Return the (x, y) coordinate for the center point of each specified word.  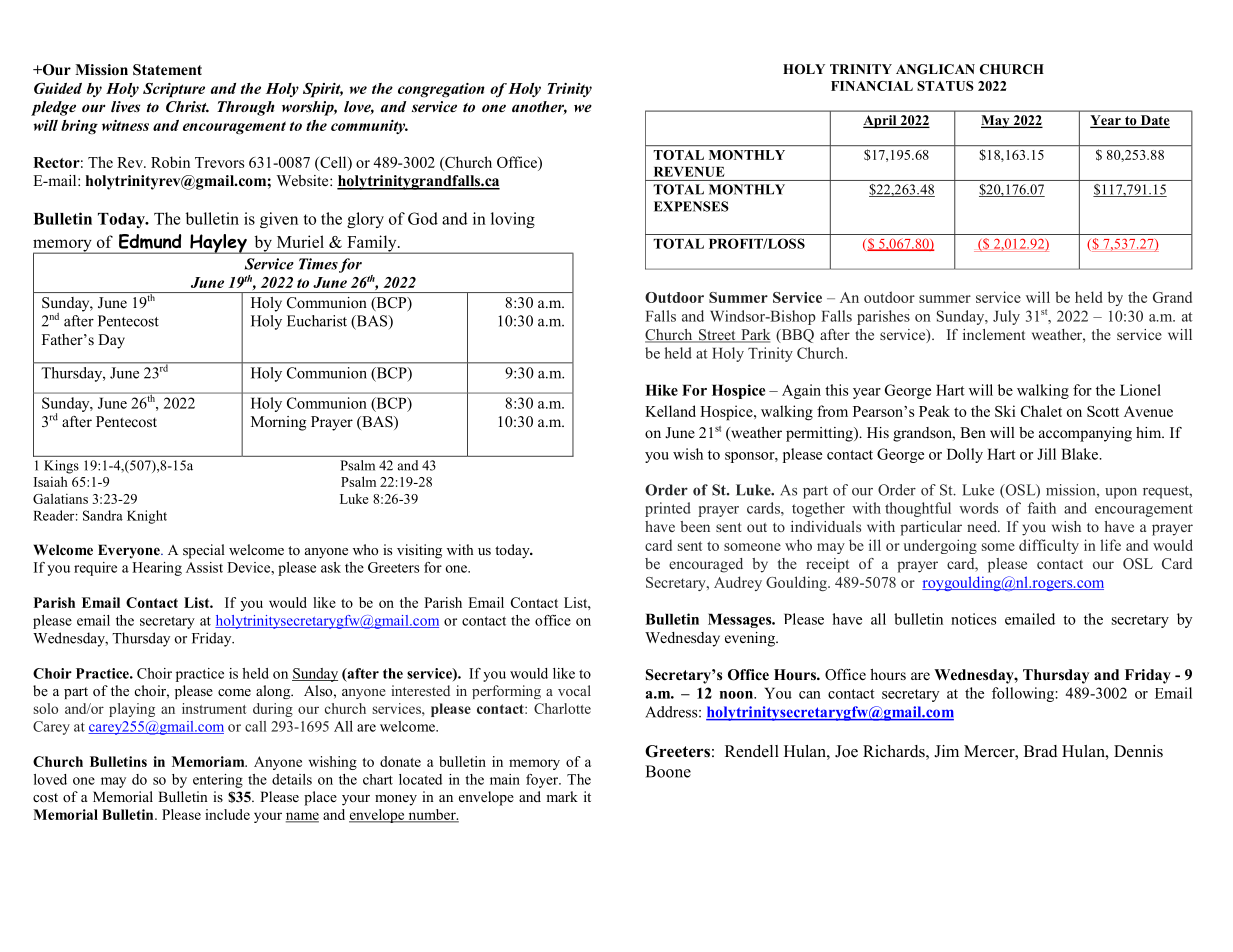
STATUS (945, 86)
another (539, 108)
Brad (1041, 751)
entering (218, 781)
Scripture (174, 90)
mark (562, 796)
